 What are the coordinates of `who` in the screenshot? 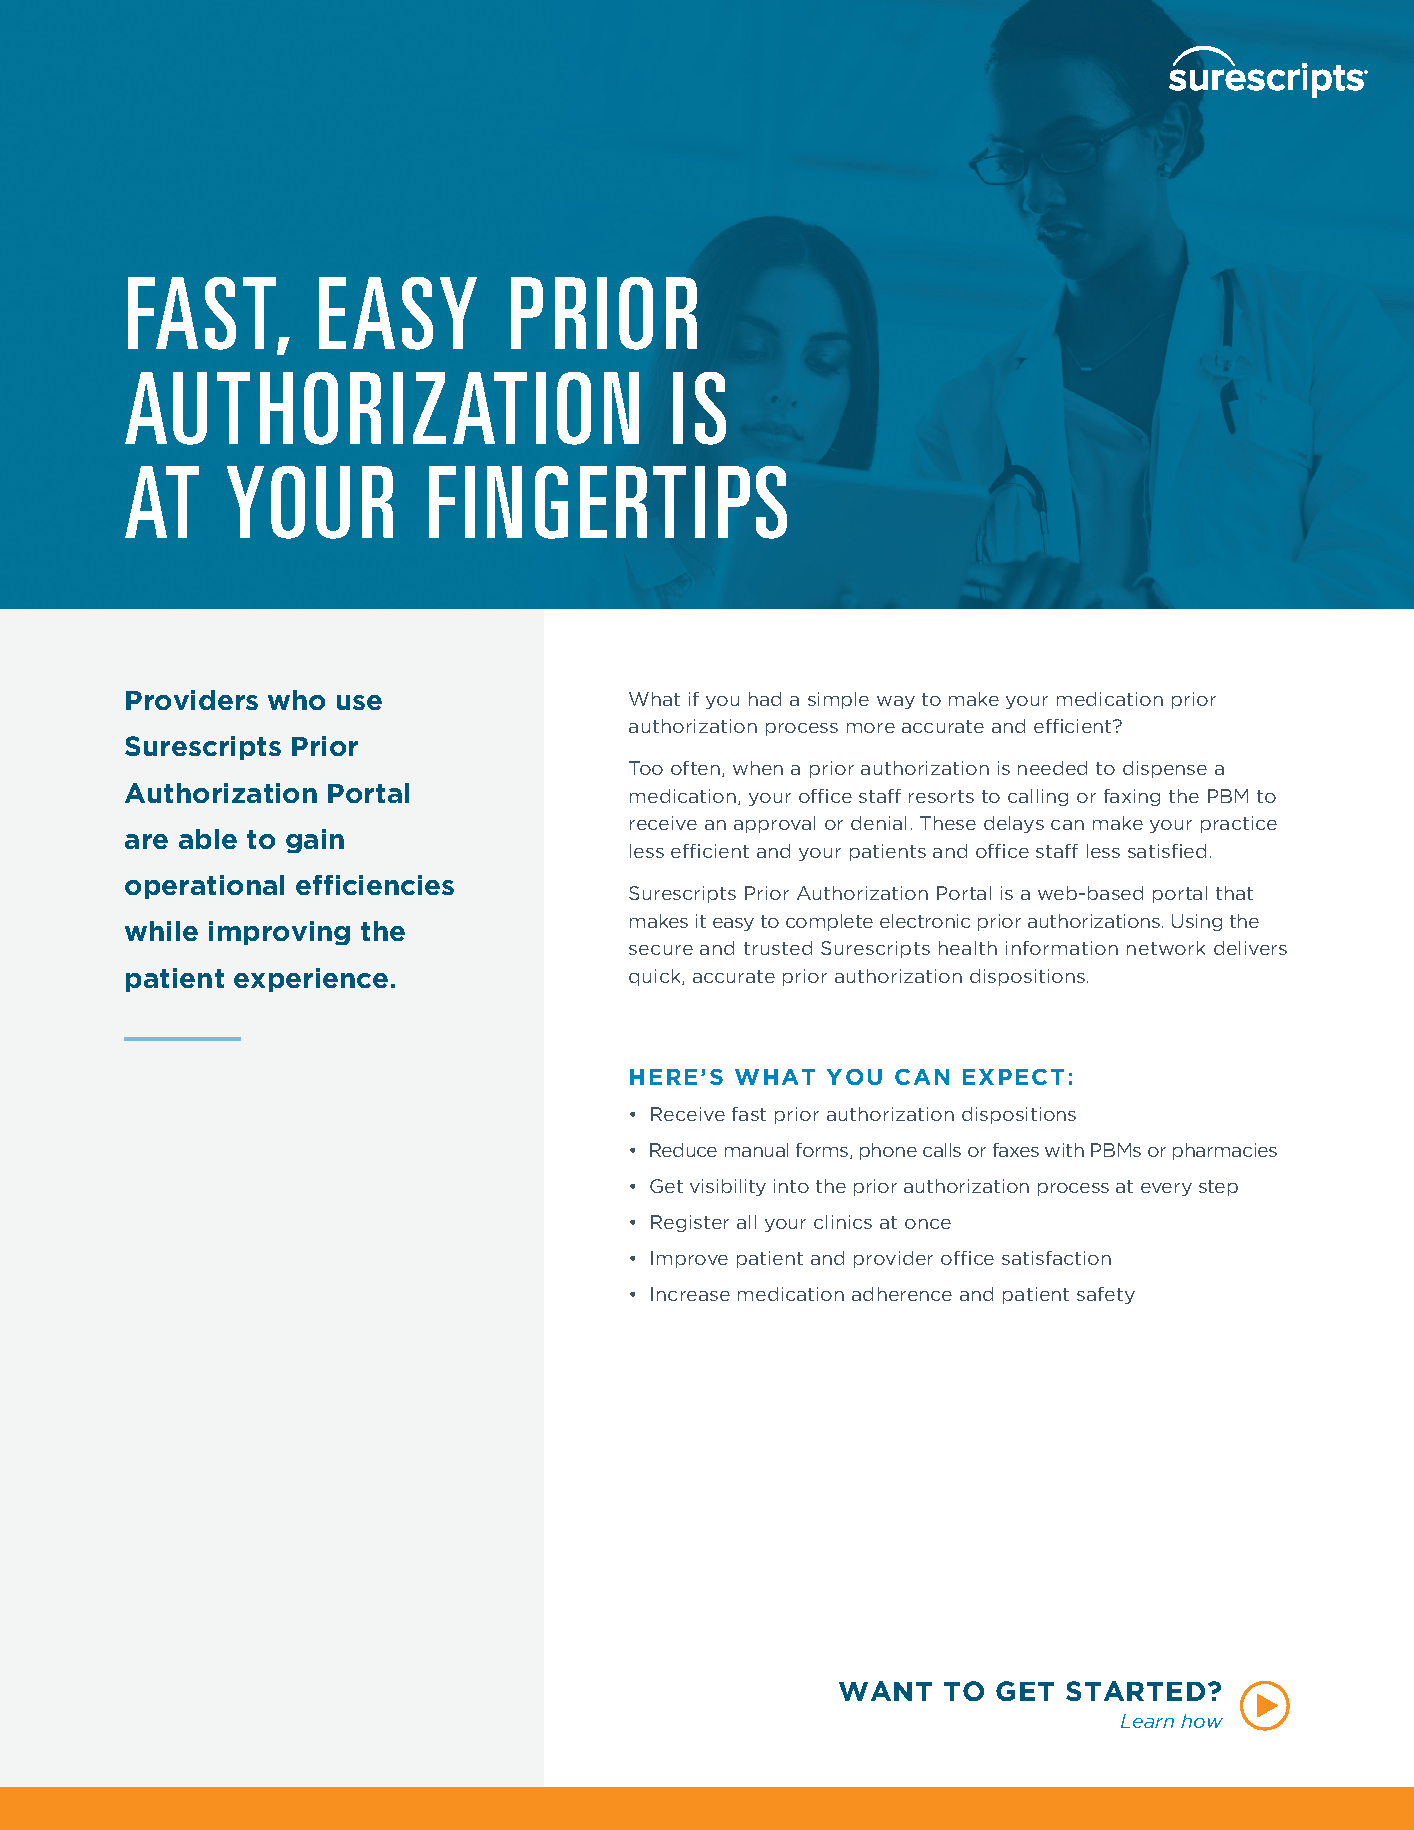 It's located at (296, 700).
